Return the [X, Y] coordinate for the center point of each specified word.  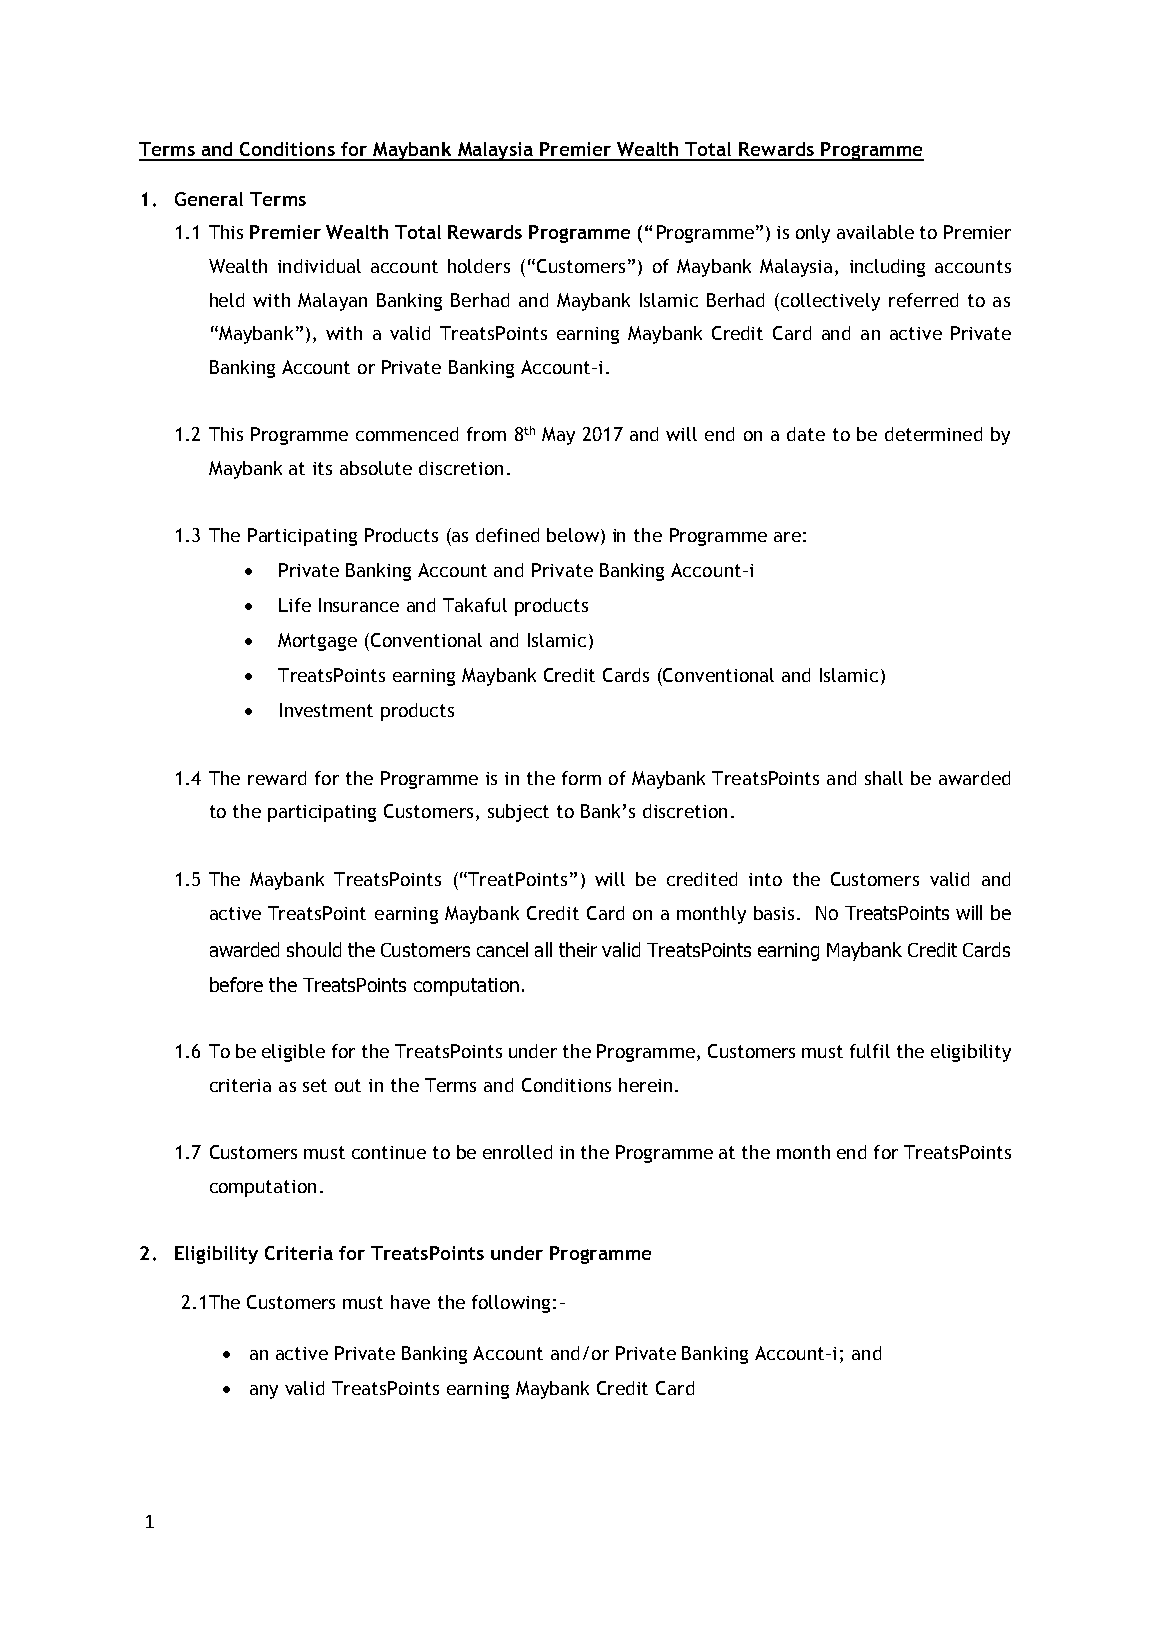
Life [295, 605]
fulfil [870, 1051]
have [410, 1302]
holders [479, 266]
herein [645, 1085]
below [573, 535]
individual [319, 266]
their [578, 949]
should [314, 949]
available [875, 232]
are [787, 537]
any [264, 1392]
